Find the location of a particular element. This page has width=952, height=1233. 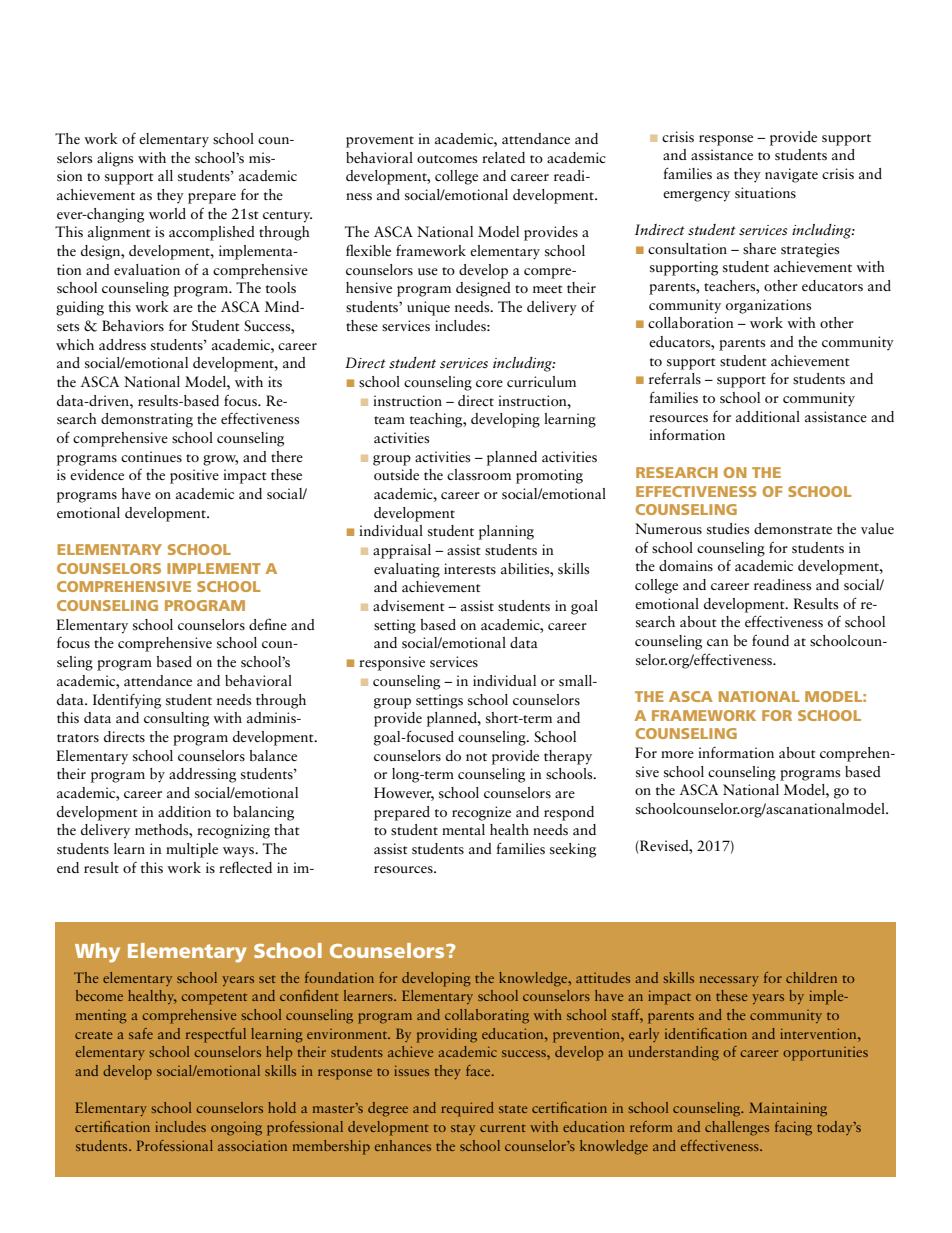

ongoing is located at coordinates (236, 1129).
